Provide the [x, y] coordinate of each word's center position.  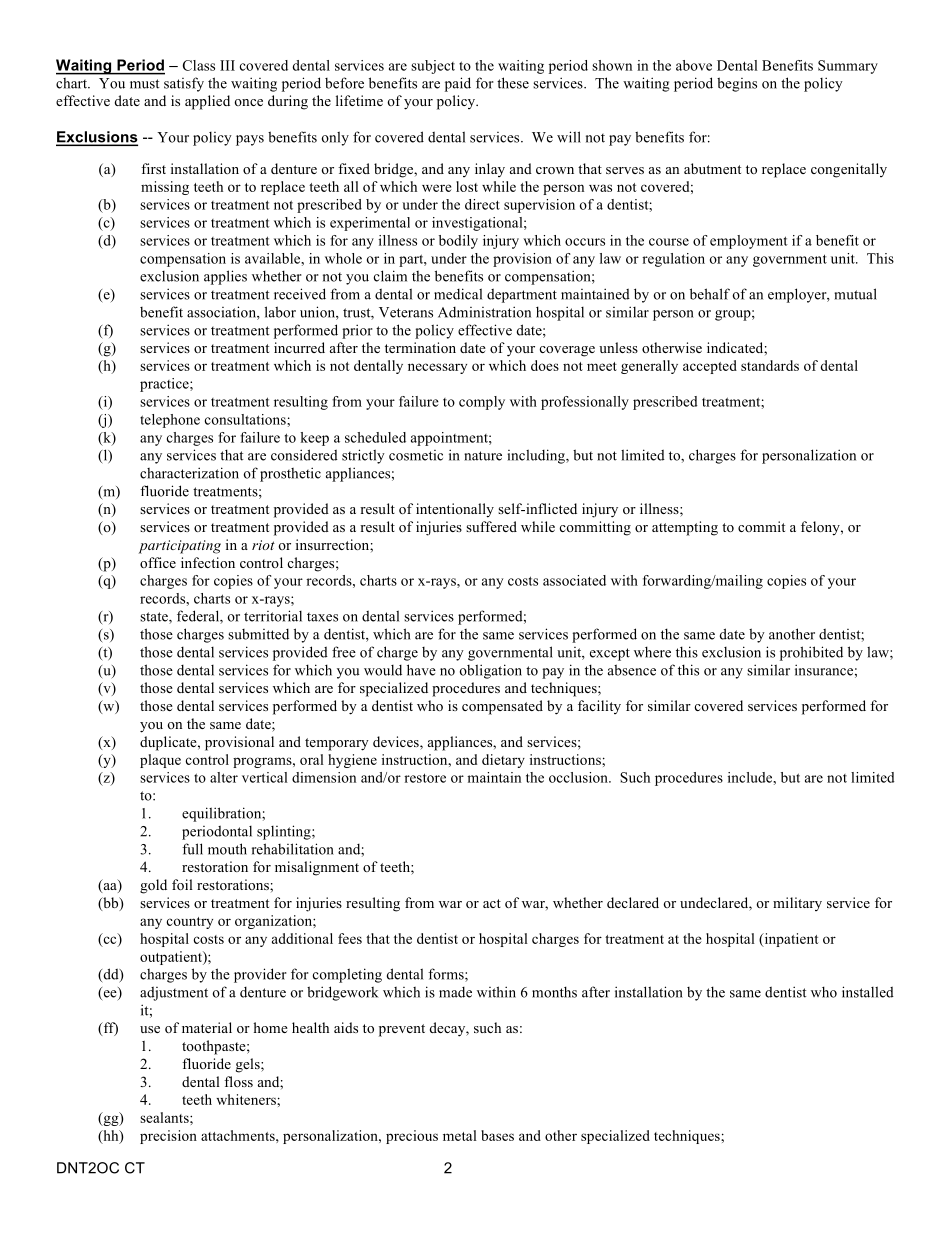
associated [574, 580]
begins [737, 84]
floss [238, 1081]
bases [497, 1135]
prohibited [811, 653]
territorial [273, 616]
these [513, 83]
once [248, 102]
